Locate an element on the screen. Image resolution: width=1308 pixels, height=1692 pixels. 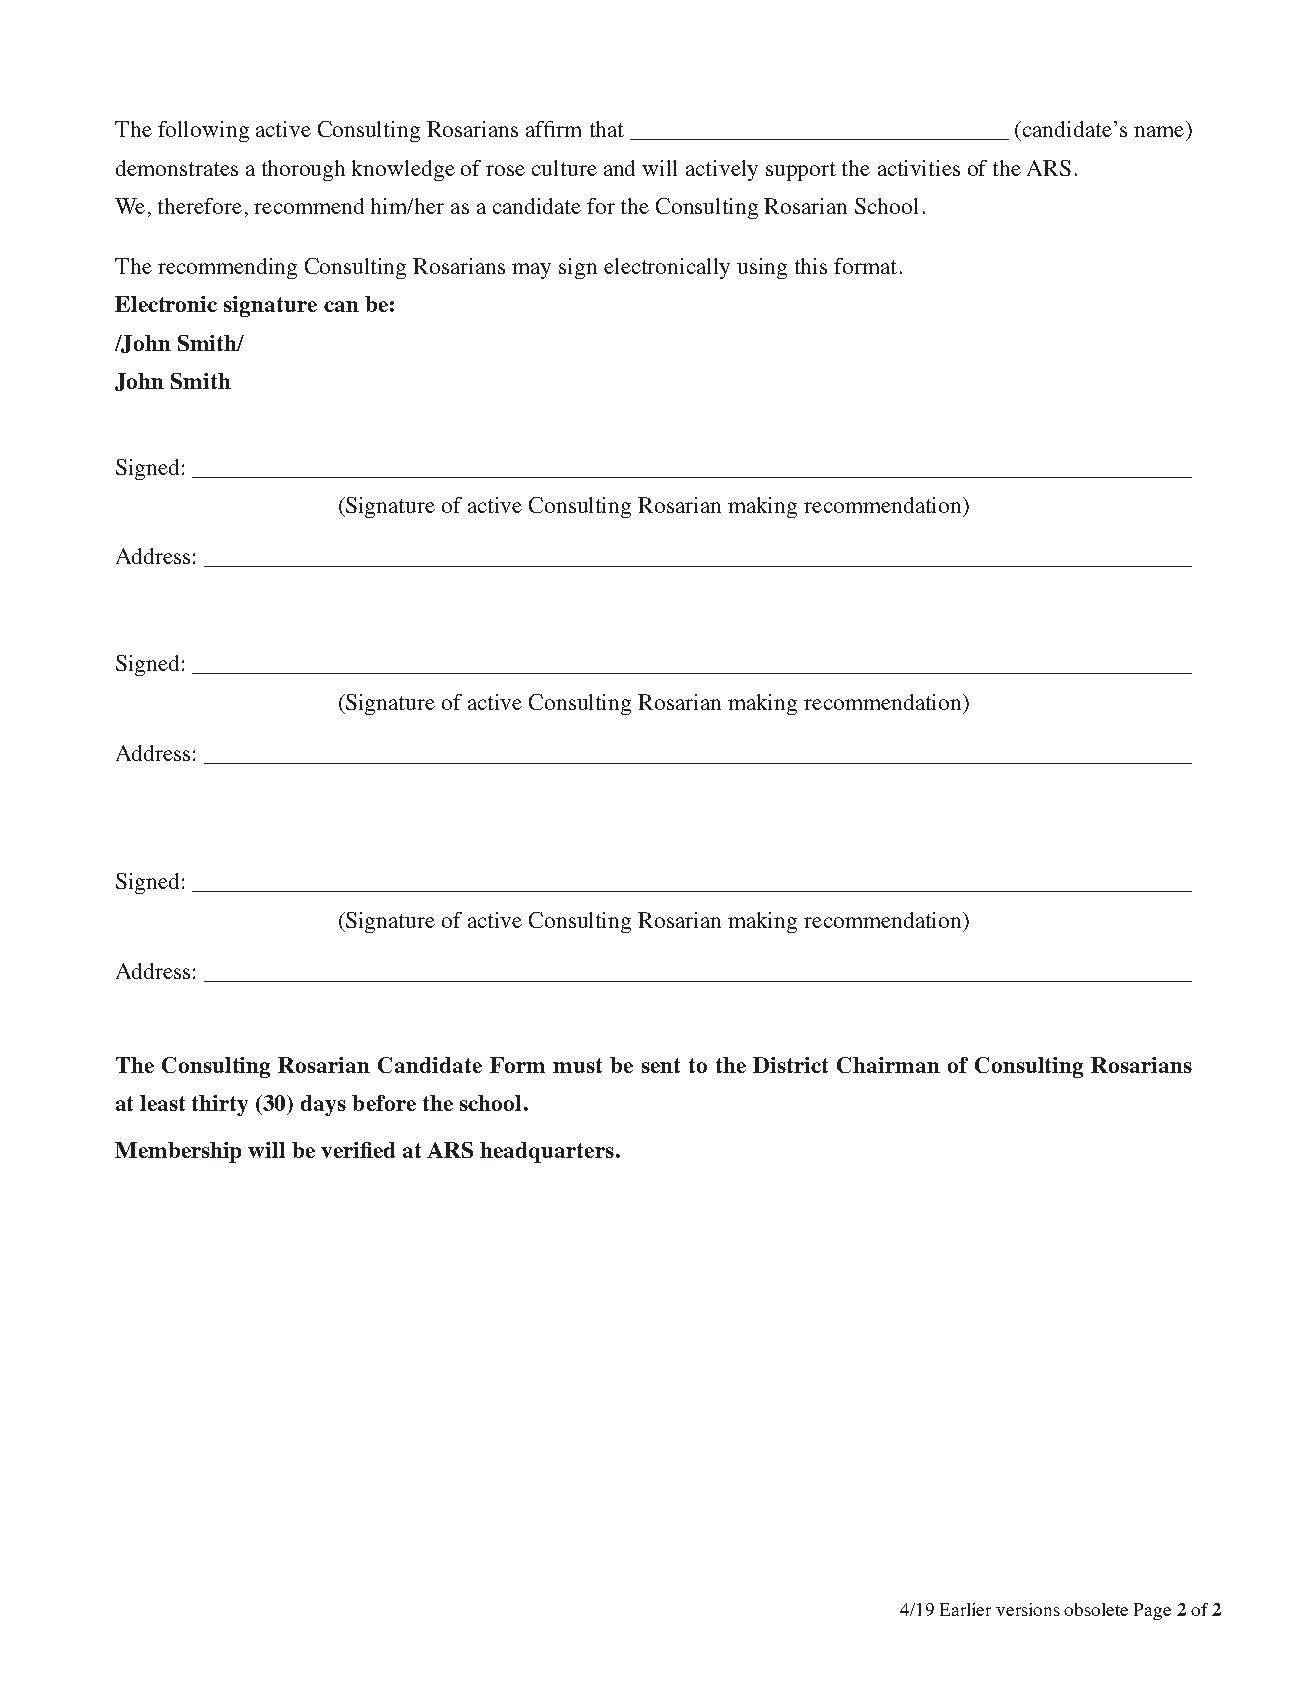
that is located at coordinates (607, 129).
